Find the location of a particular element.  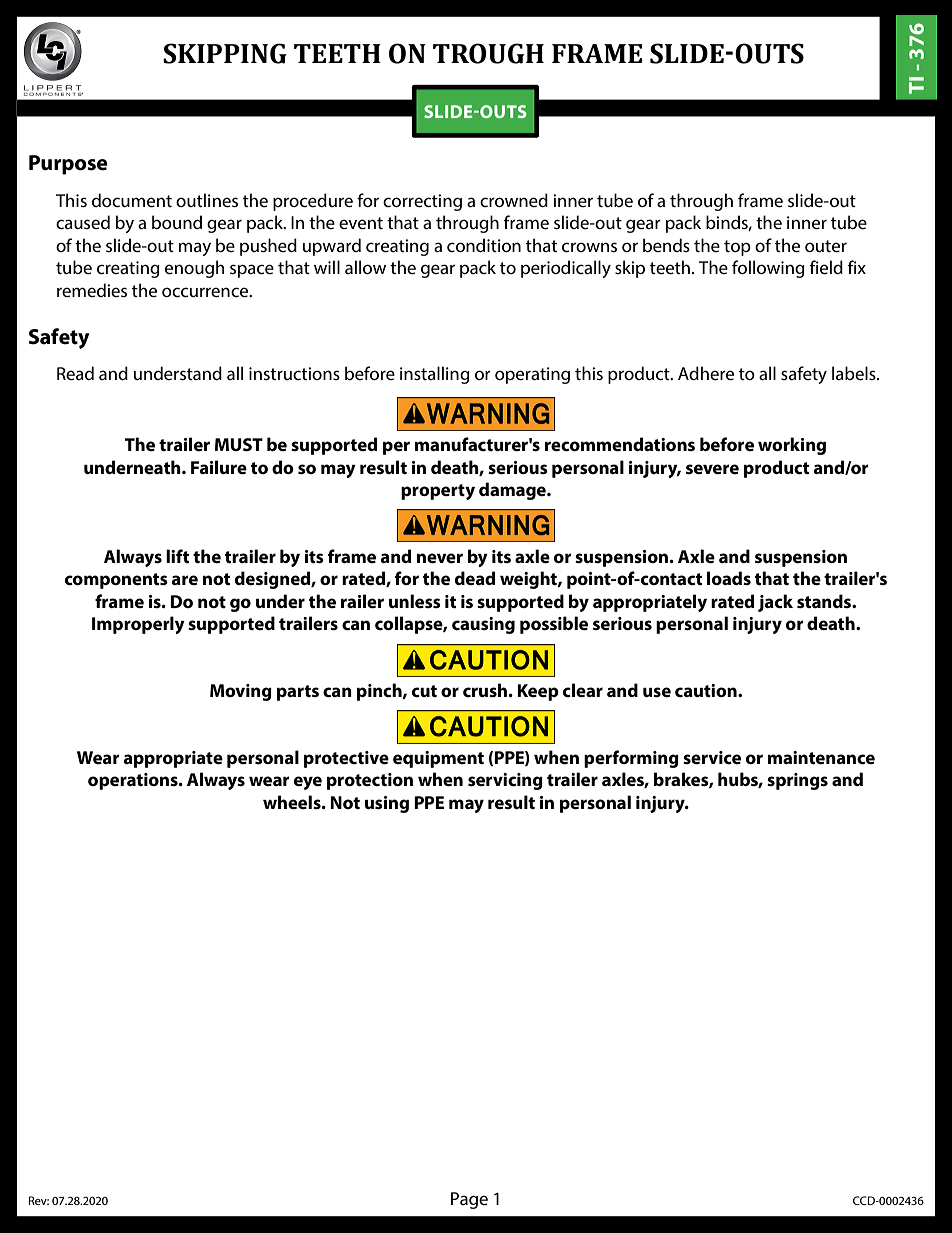

Purpose is located at coordinates (68, 165).
